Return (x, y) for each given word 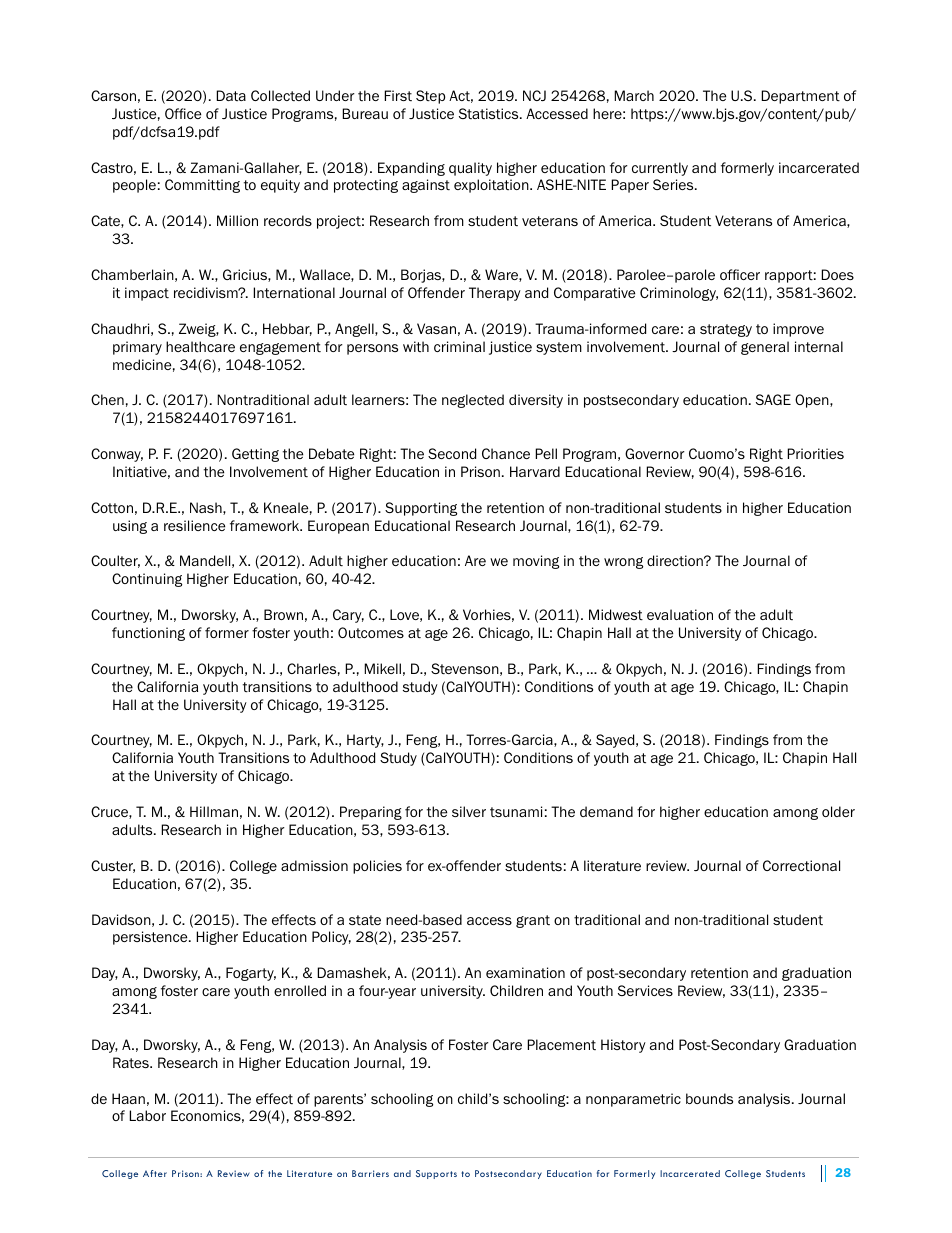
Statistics (490, 114)
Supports (436, 1174)
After (155, 1173)
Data (231, 95)
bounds (709, 1098)
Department (800, 97)
